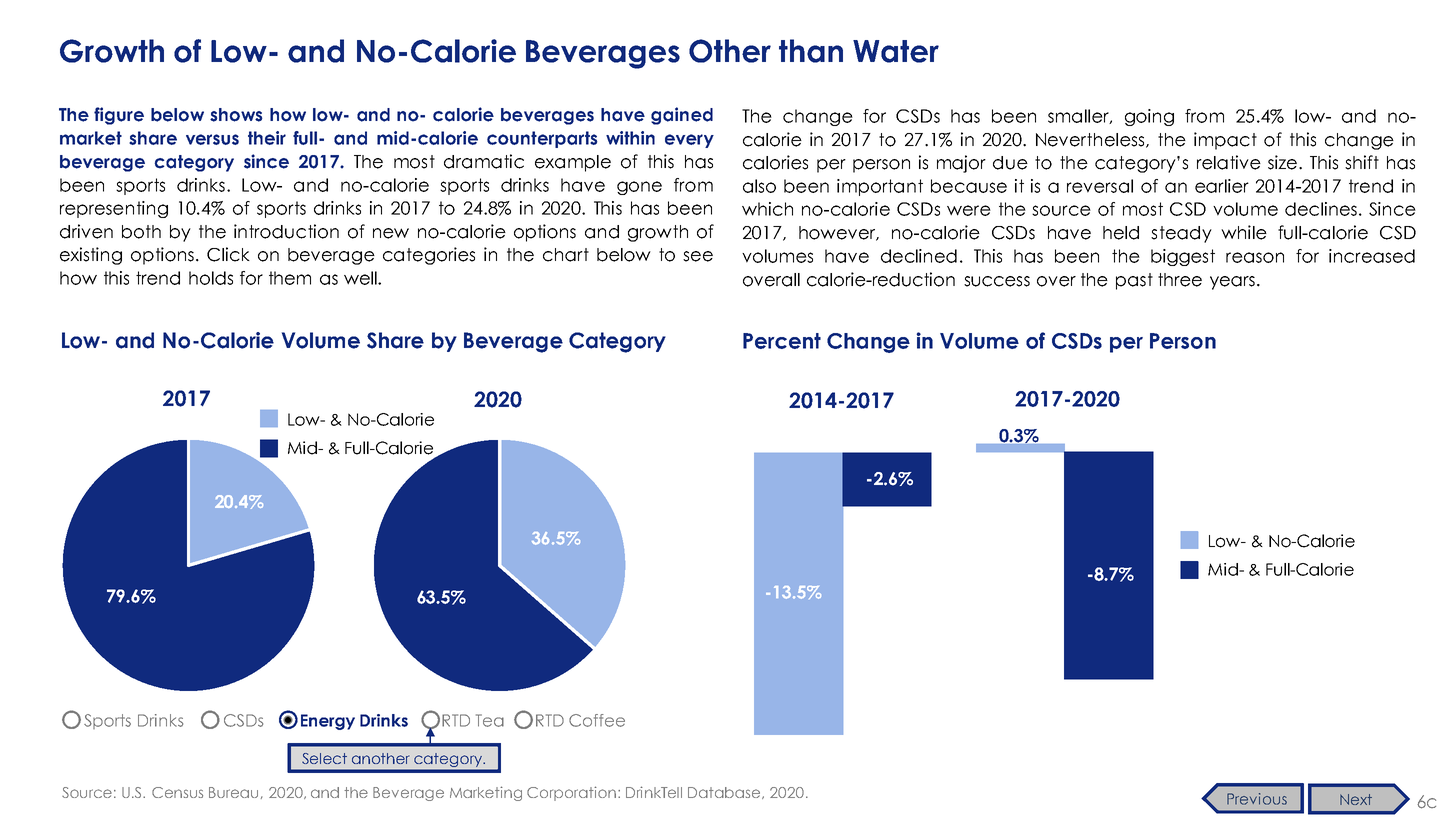  Describe the element at coordinates (1183, 257) in the screenshot. I see `biggest` at that location.
